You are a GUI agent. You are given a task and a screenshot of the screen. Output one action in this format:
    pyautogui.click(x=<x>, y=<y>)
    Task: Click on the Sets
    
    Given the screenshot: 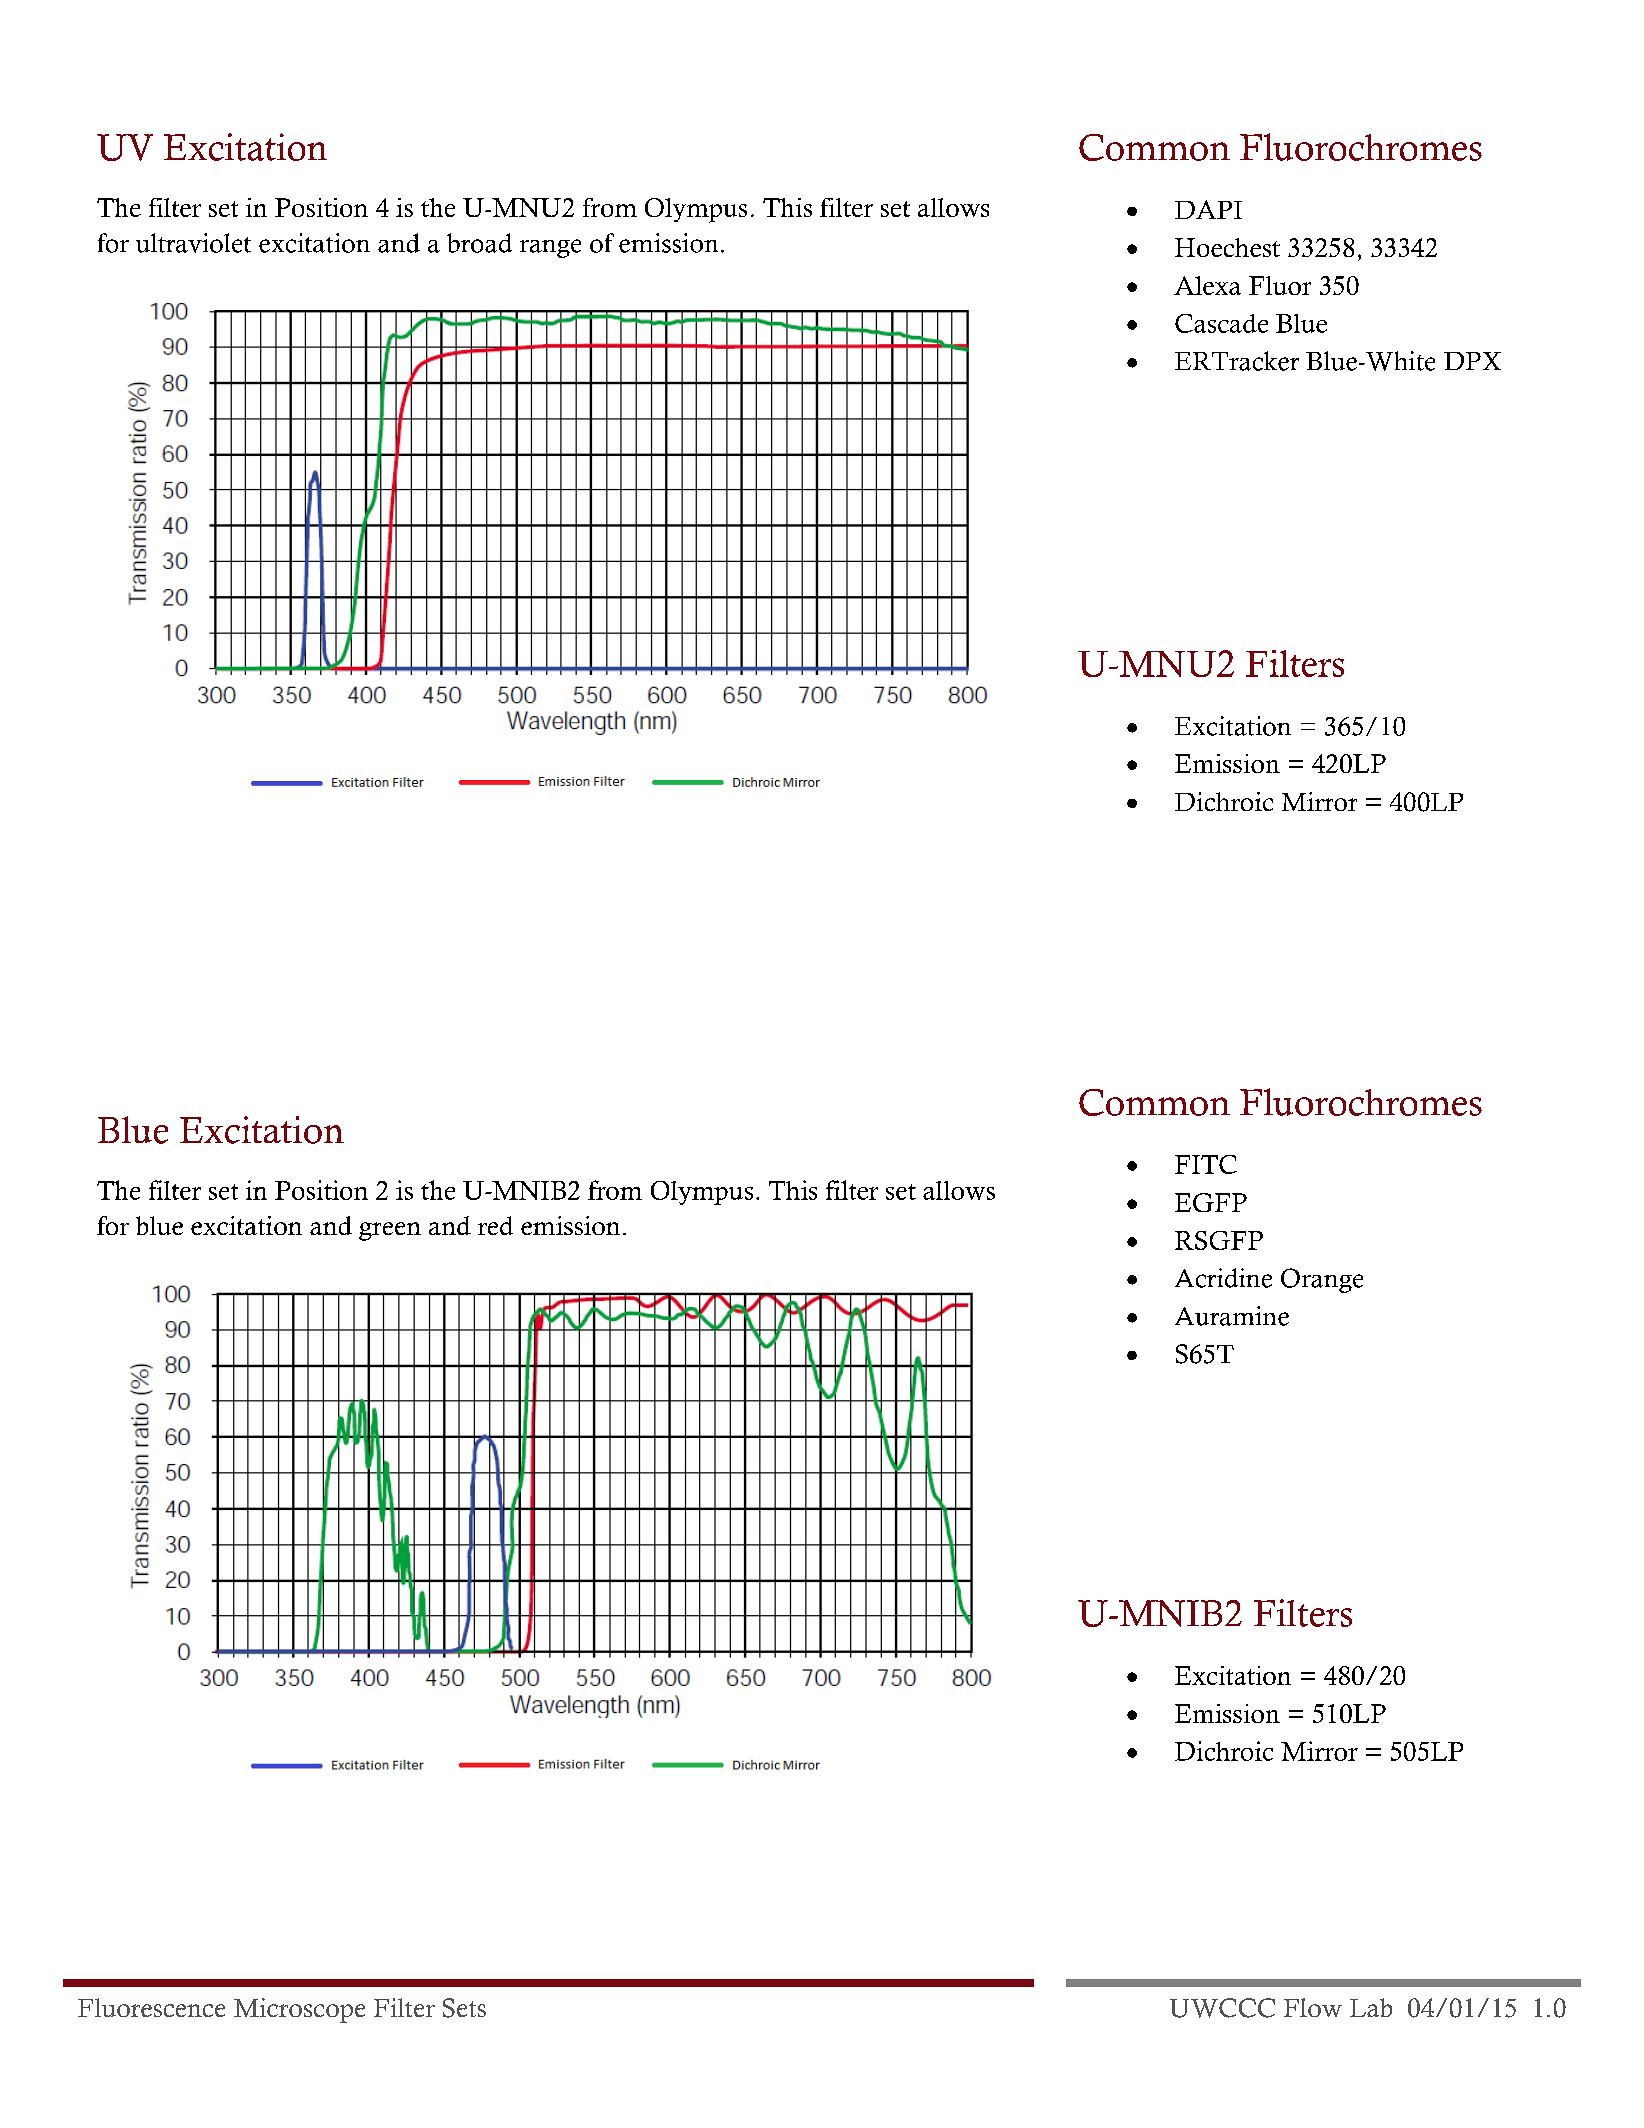 What is the action you would take?
    pyautogui.click(x=464, y=2008)
